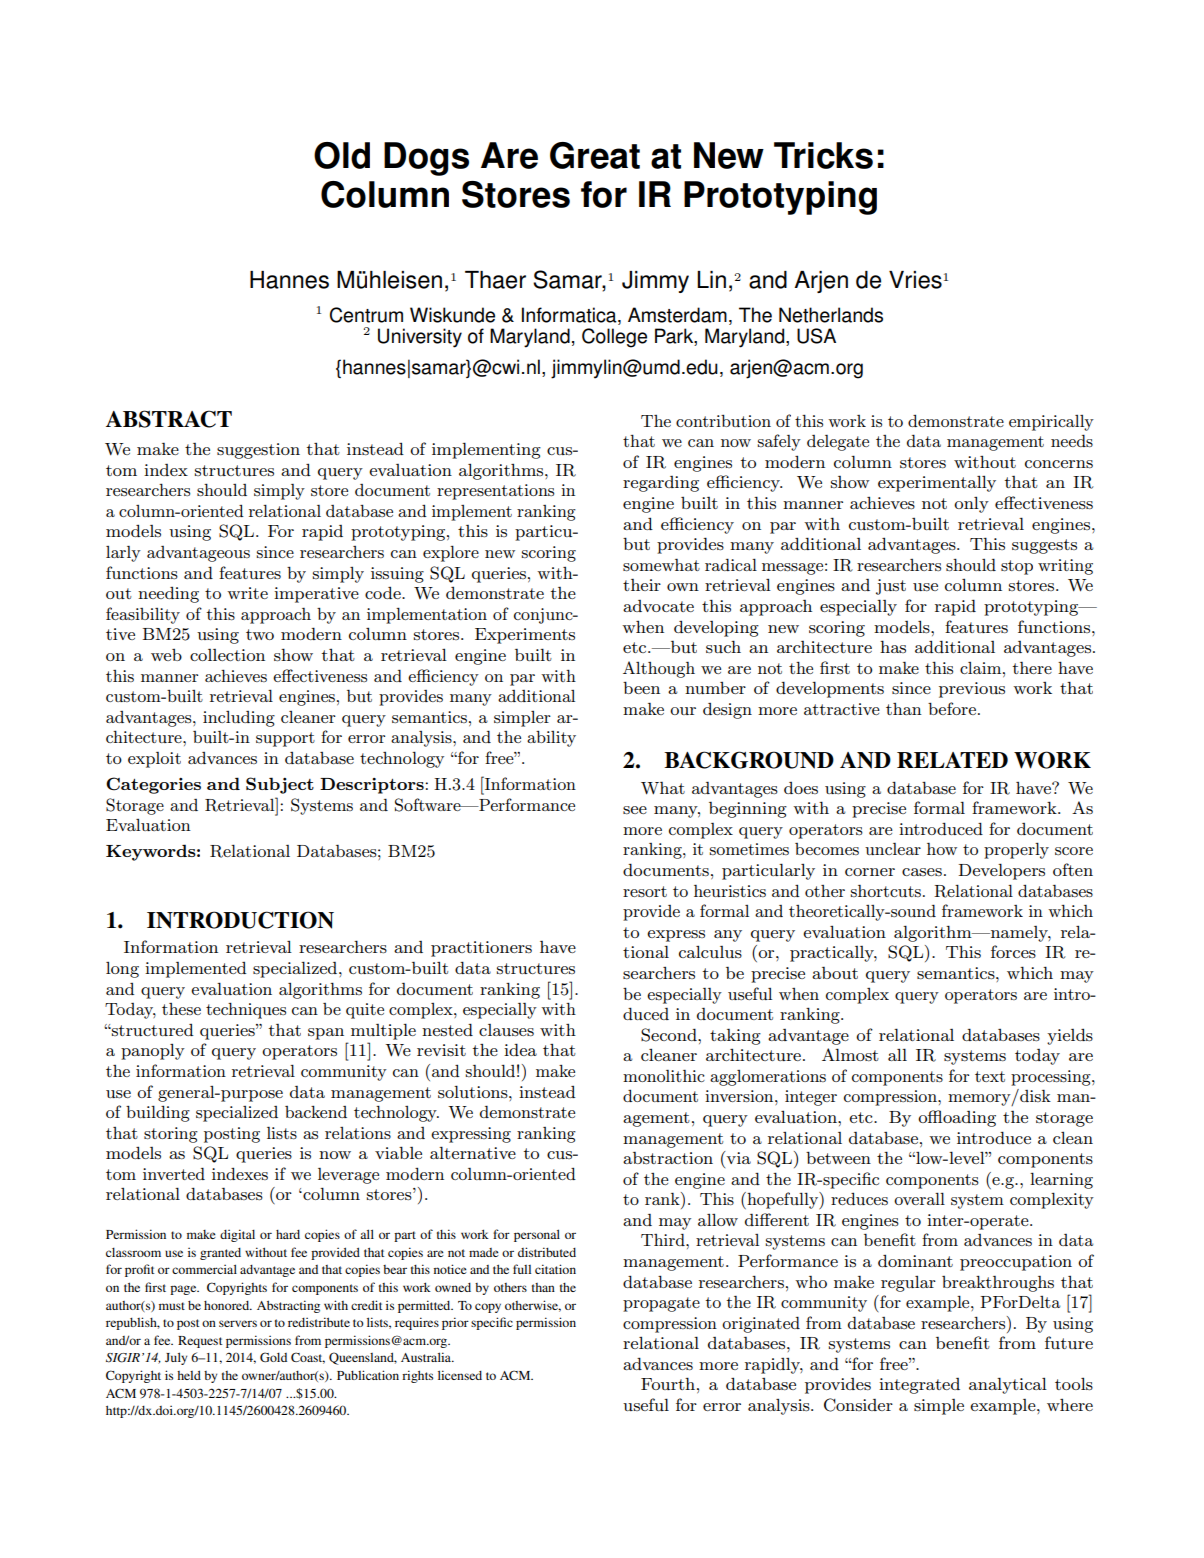  I want to click on Gold, so click(273, 1357).
